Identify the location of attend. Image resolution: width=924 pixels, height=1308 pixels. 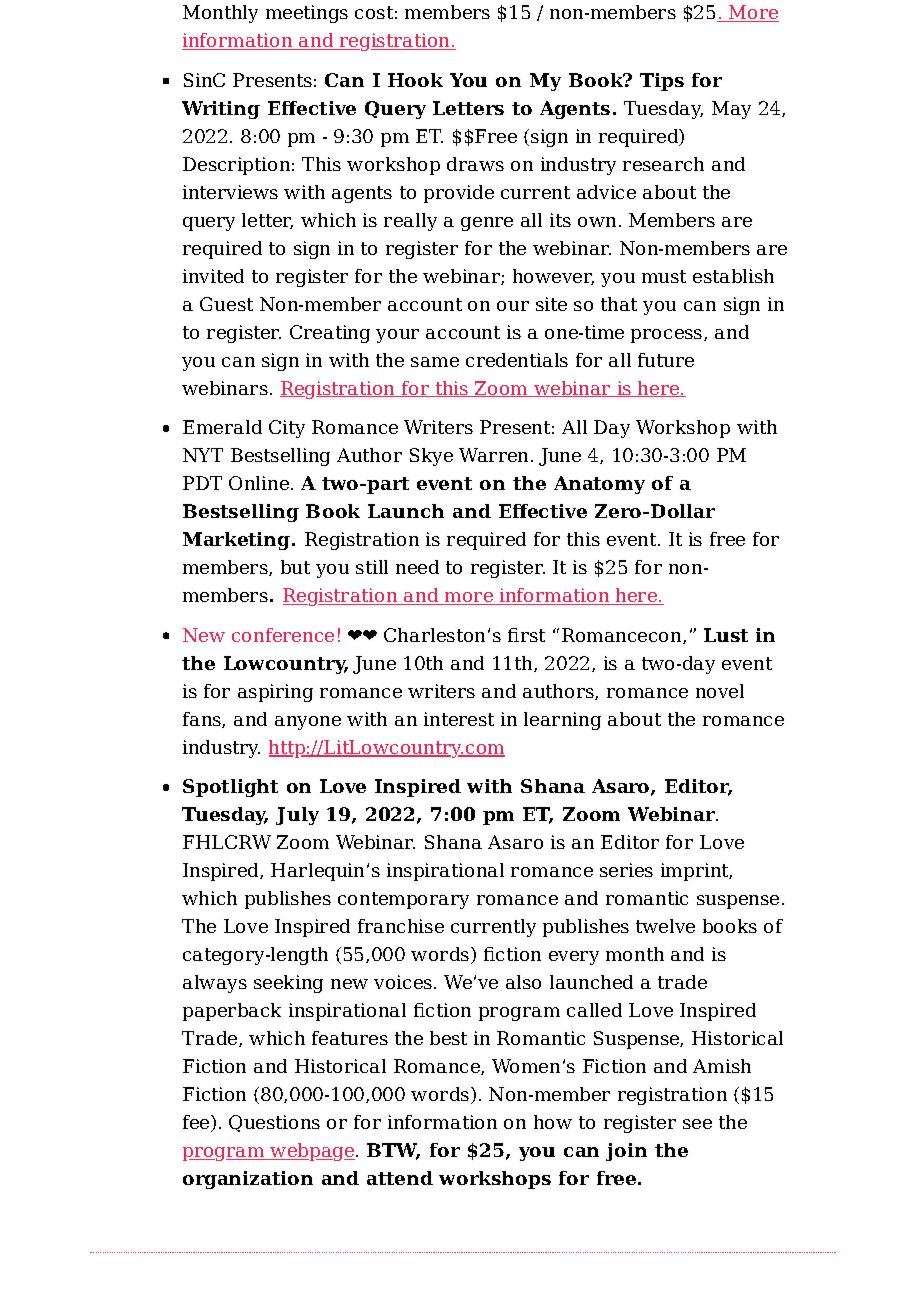
(400, 1178).
